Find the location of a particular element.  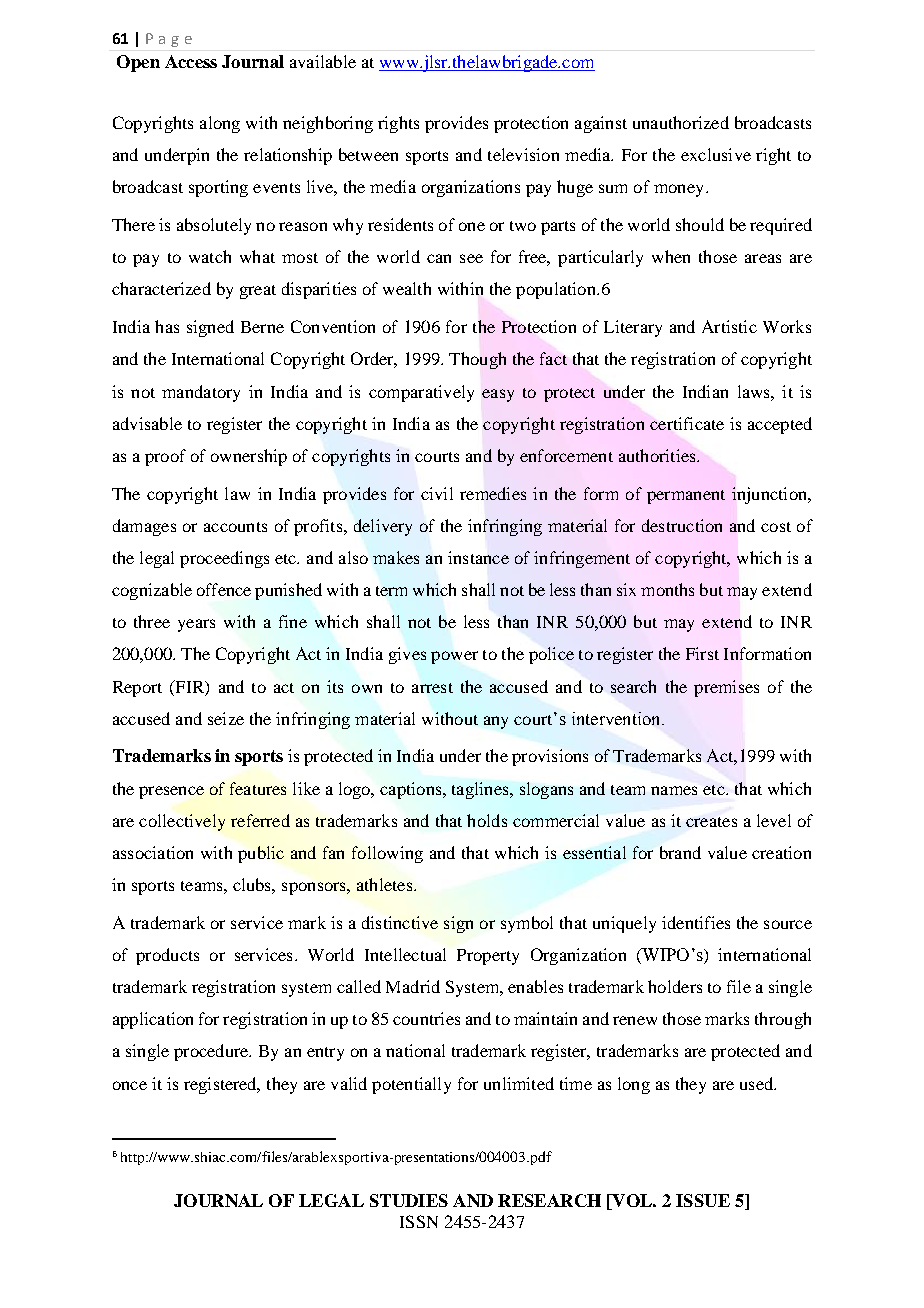

any is located at coordinates (496, 722).
